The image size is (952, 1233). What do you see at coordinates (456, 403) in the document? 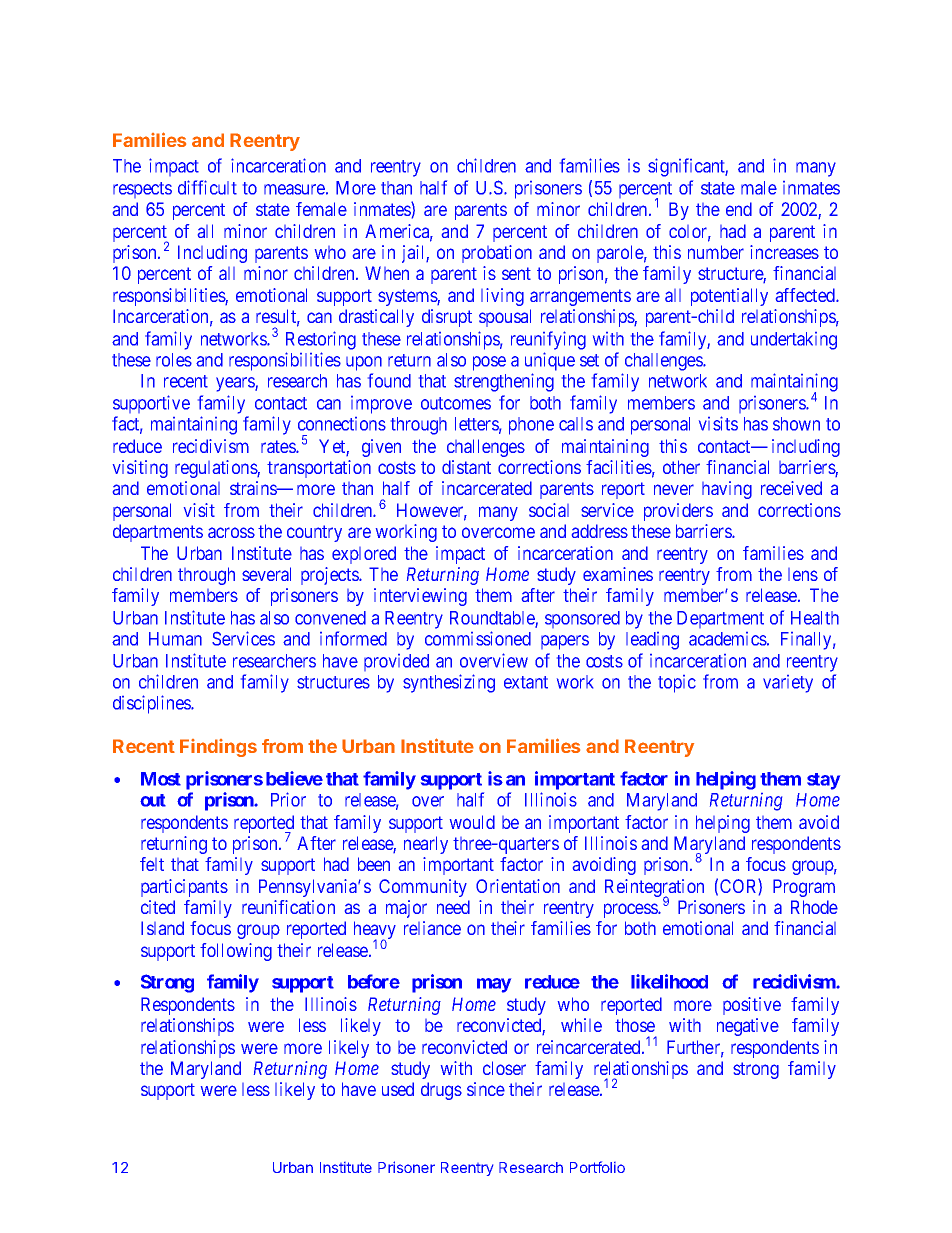
I see `outcomes` at bounding box center [456, 403].
